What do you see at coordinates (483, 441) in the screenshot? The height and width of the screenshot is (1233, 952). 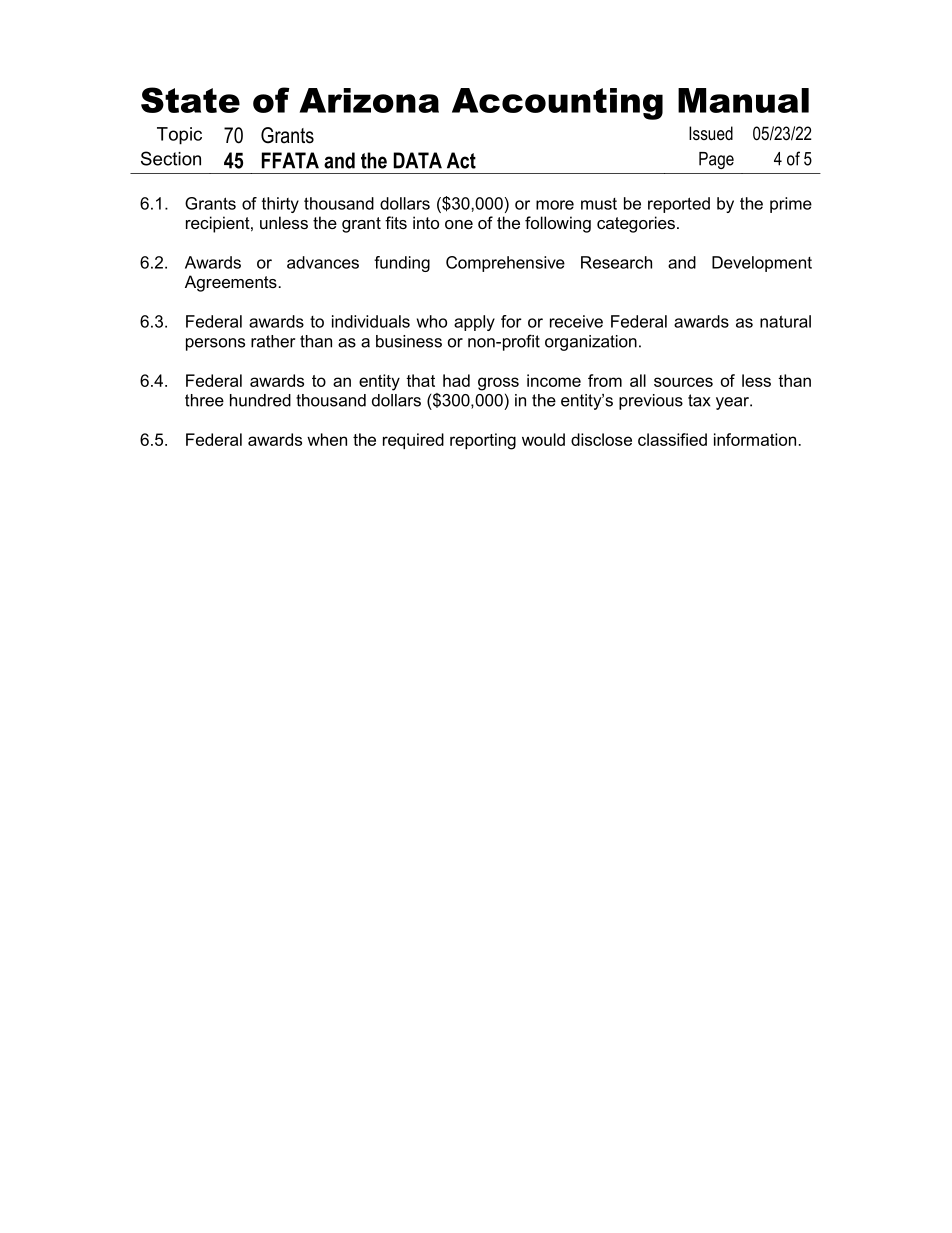 I see `reporting` at bounding box center [483, 441].
